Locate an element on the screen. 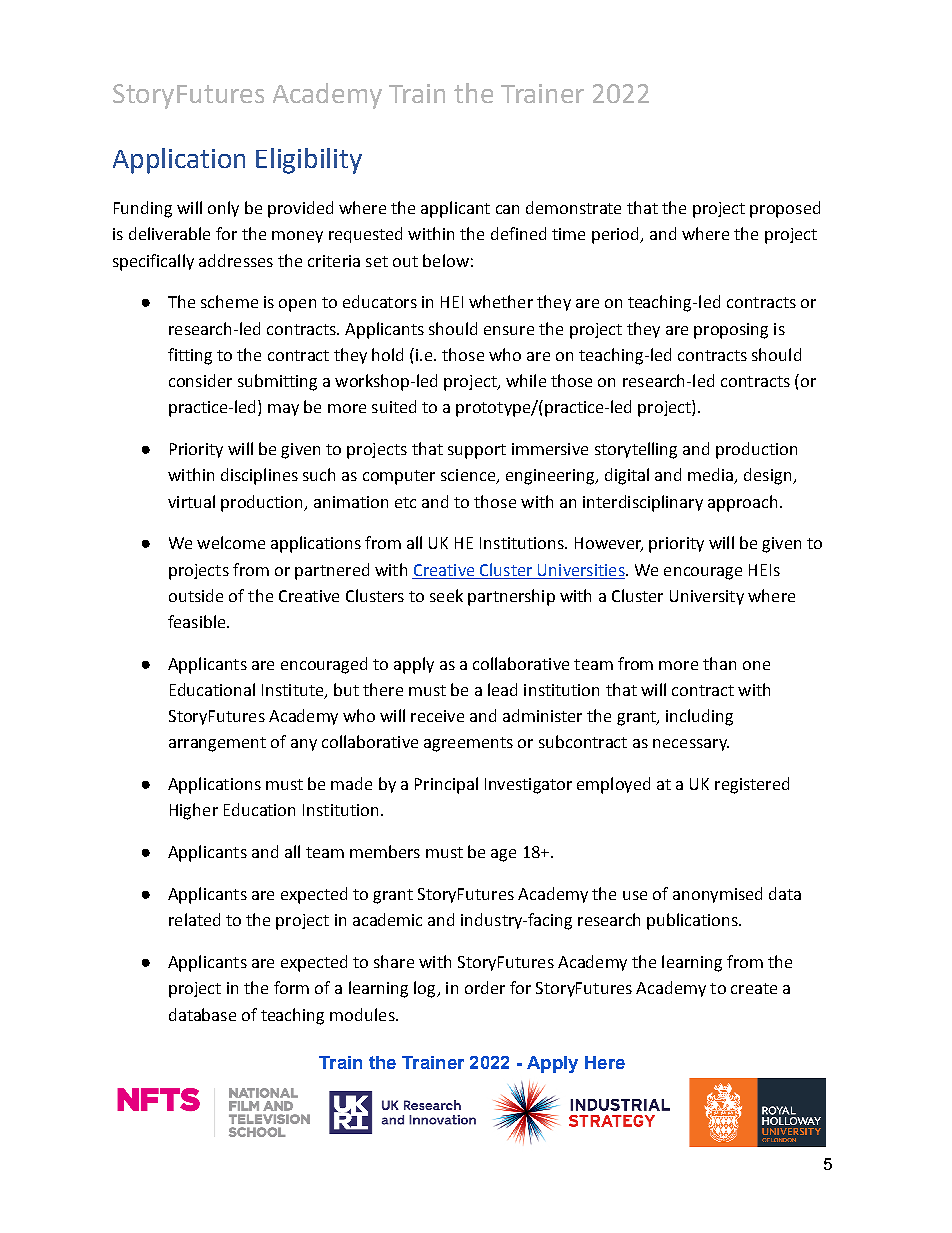 This screenshot has width=952, height=1233. only is located at coordinates (223, 209).
